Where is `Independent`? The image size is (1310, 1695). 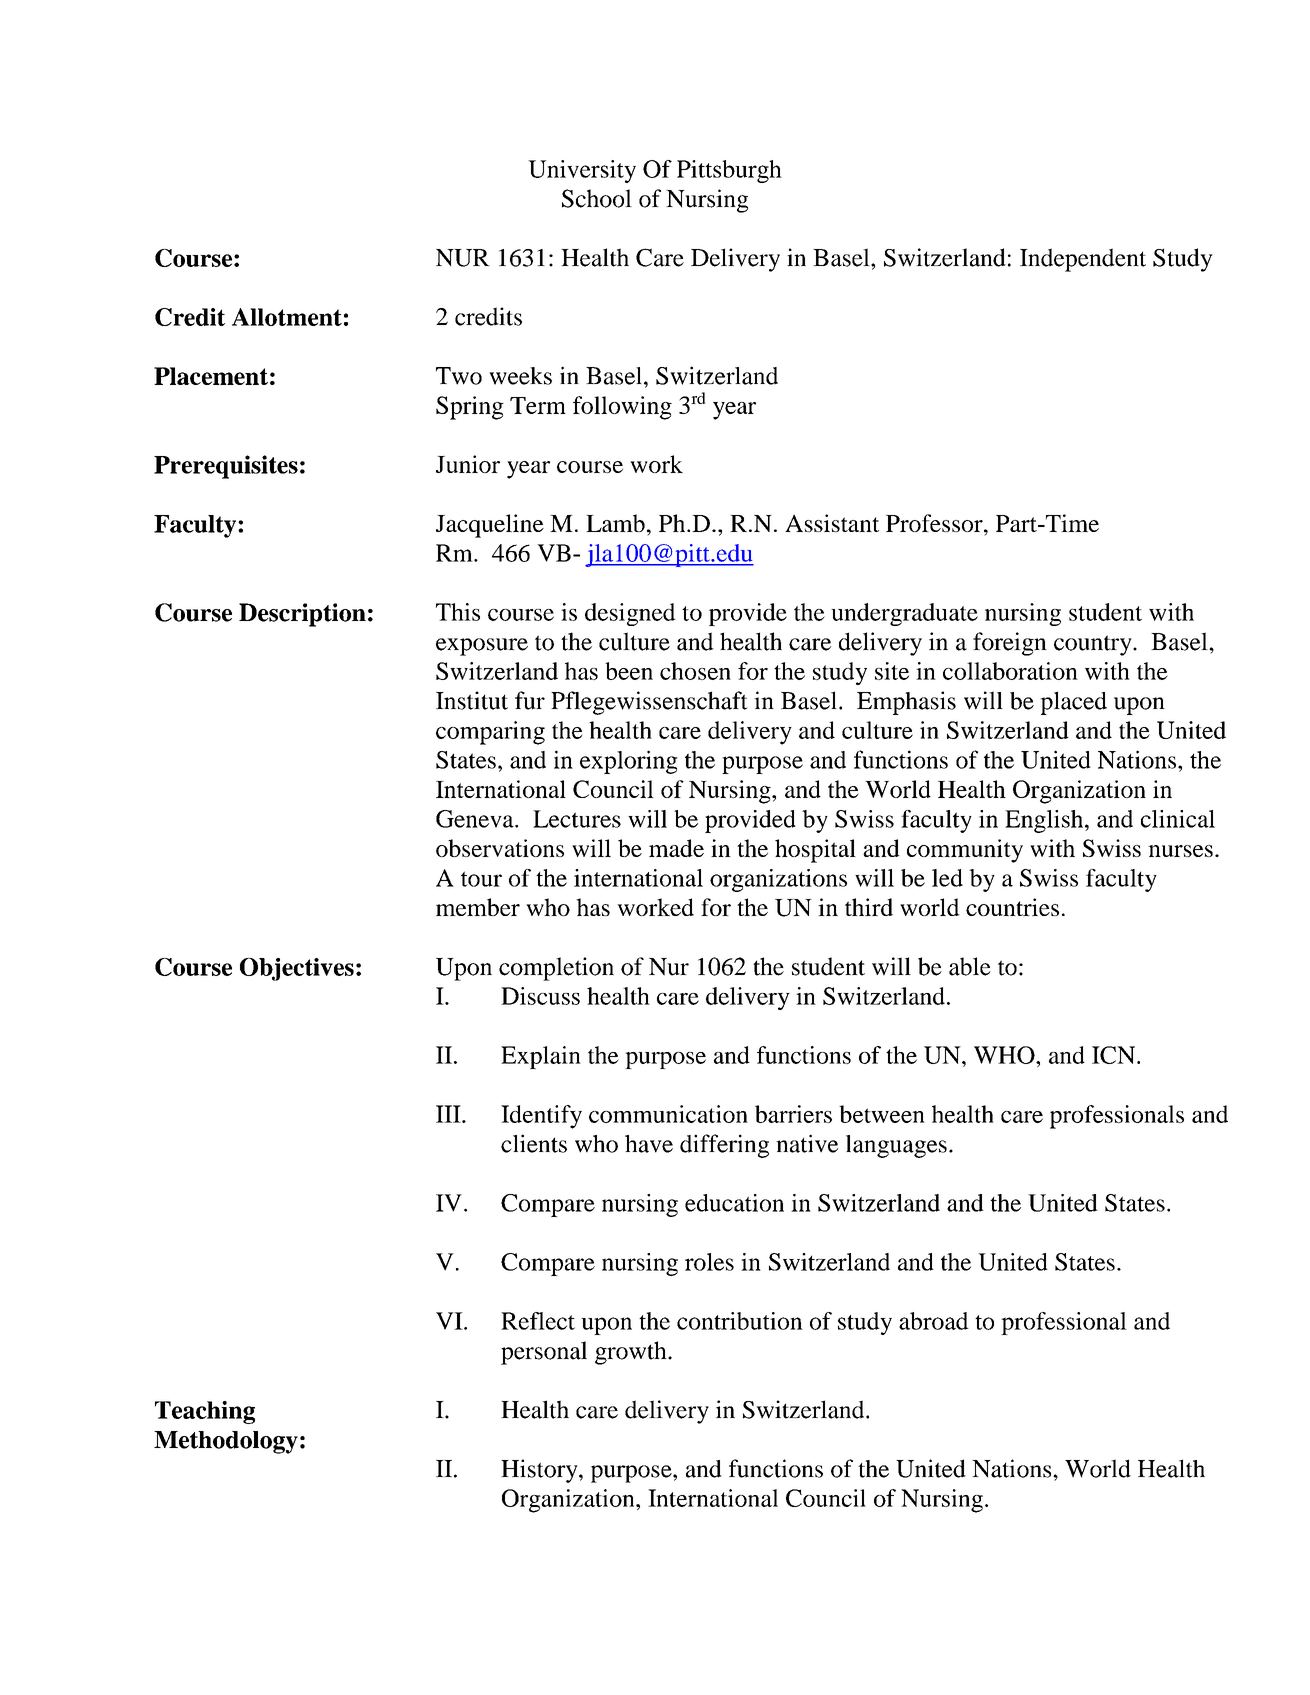
Independent is located at coordinates (1083, 260).
